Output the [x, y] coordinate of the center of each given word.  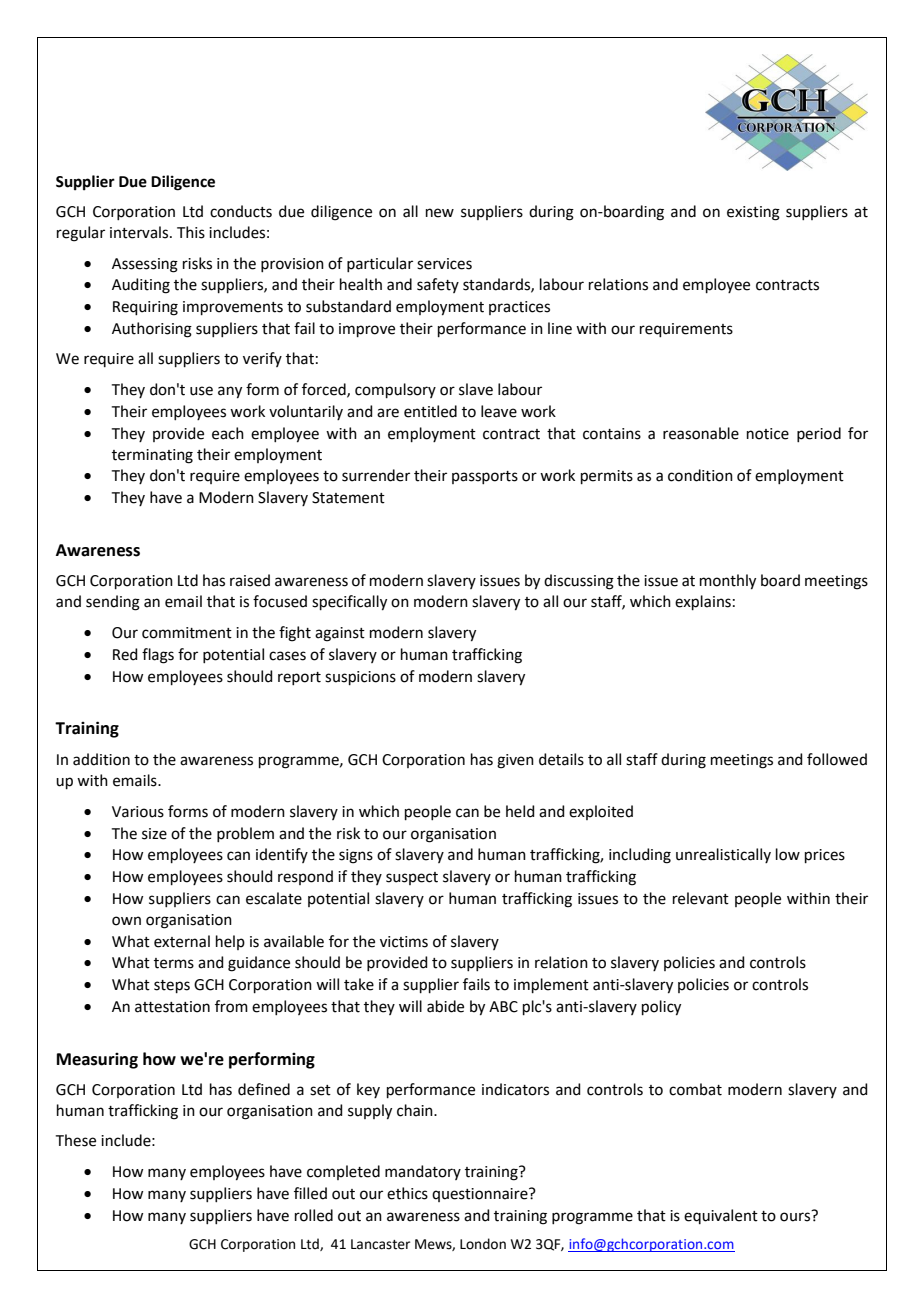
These [76, 1140]
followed [837, 759]
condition [700, 475]
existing [753, 213]
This [191, 232]
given [515, 761]
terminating [152, 456]
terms [174, 963]
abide [445, 1006]
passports [485, 477]
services [444, 264]
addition [101, 759]
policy [661, 1008]
